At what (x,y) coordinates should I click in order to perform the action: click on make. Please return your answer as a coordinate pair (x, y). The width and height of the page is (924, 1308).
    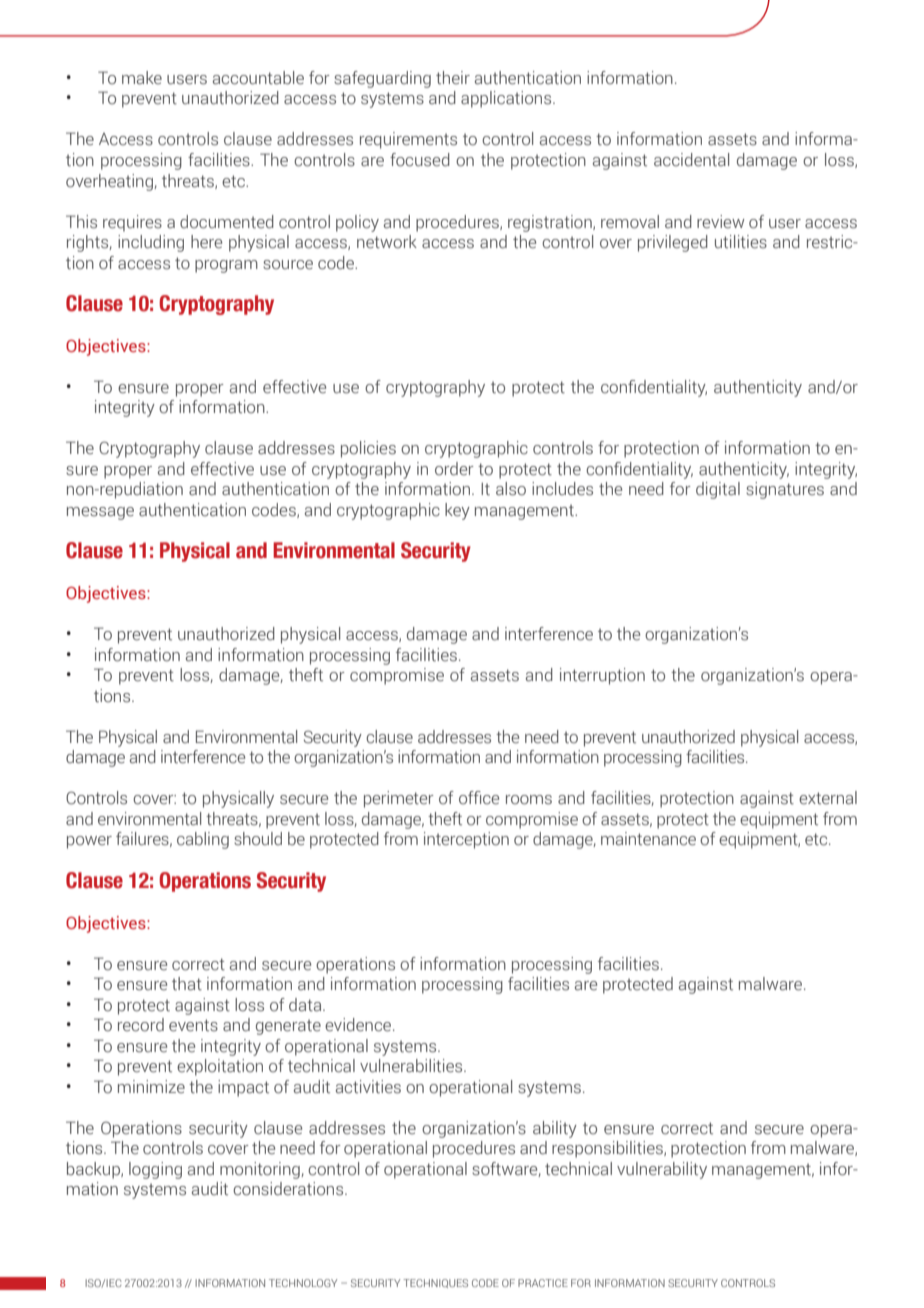
    Looking at the image, I should click on (142, 78).
